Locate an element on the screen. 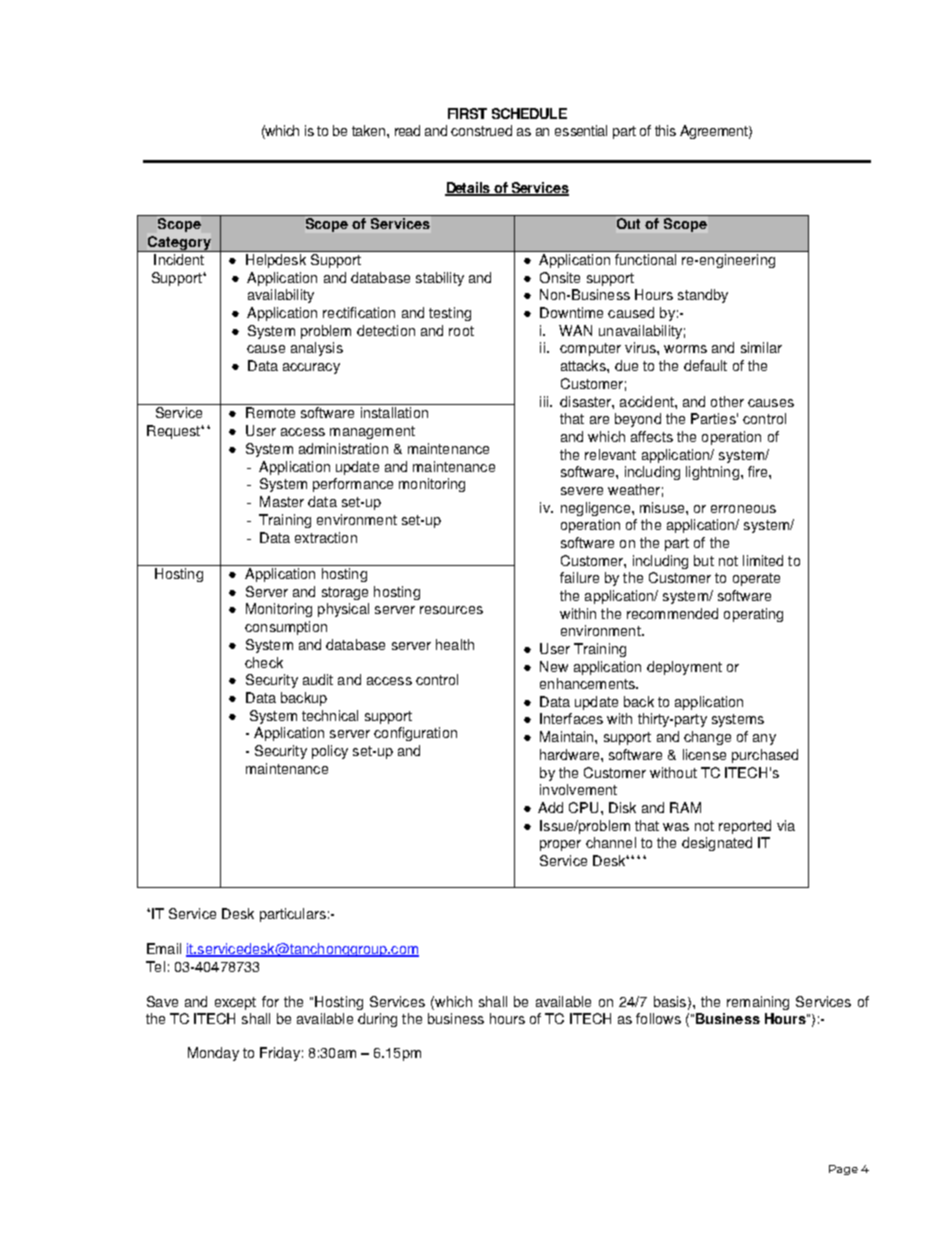 The width and height of the screenshot is (952, 1233). any is located at coordinates (764, 739).
